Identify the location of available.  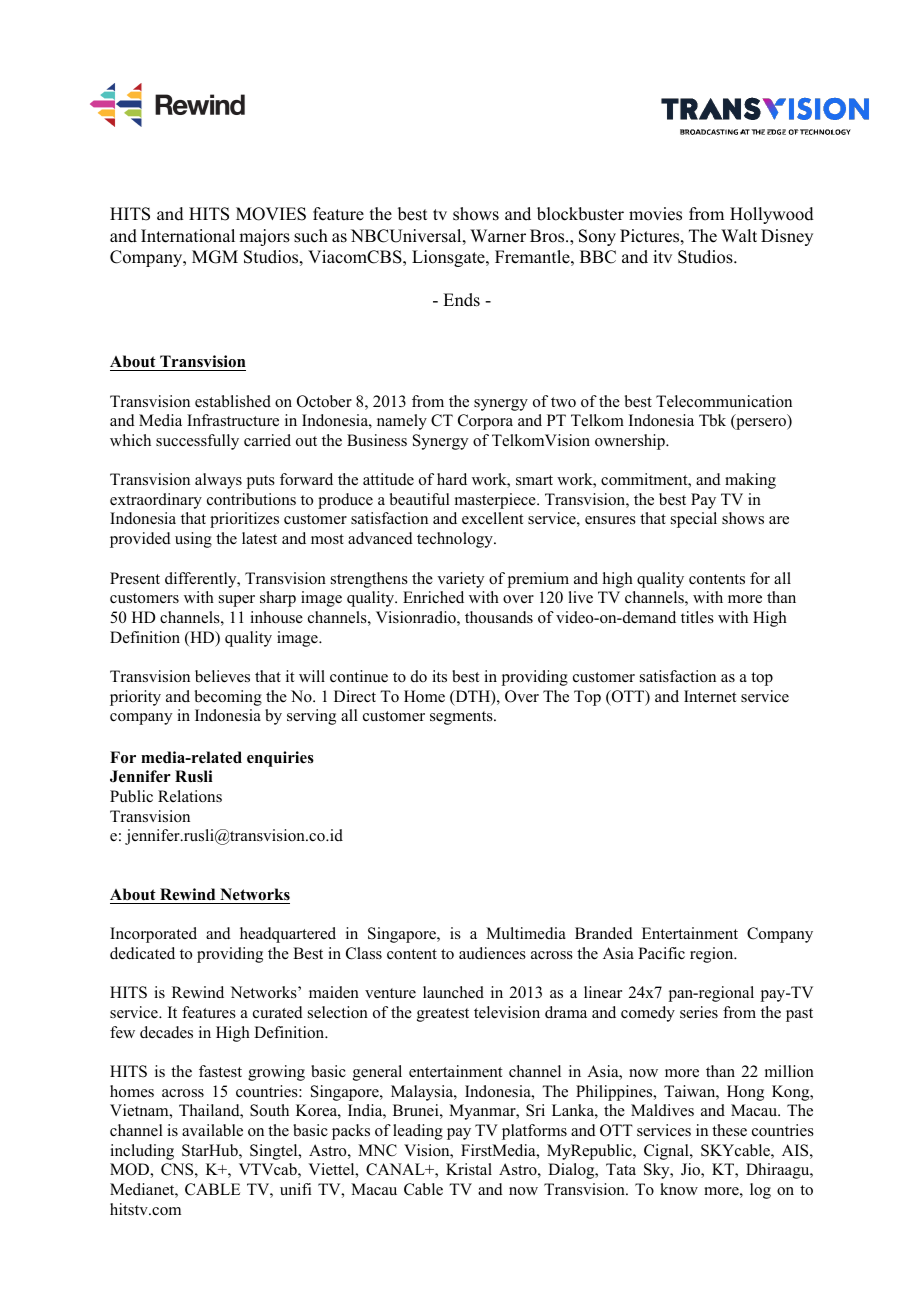
(212, 1130).
